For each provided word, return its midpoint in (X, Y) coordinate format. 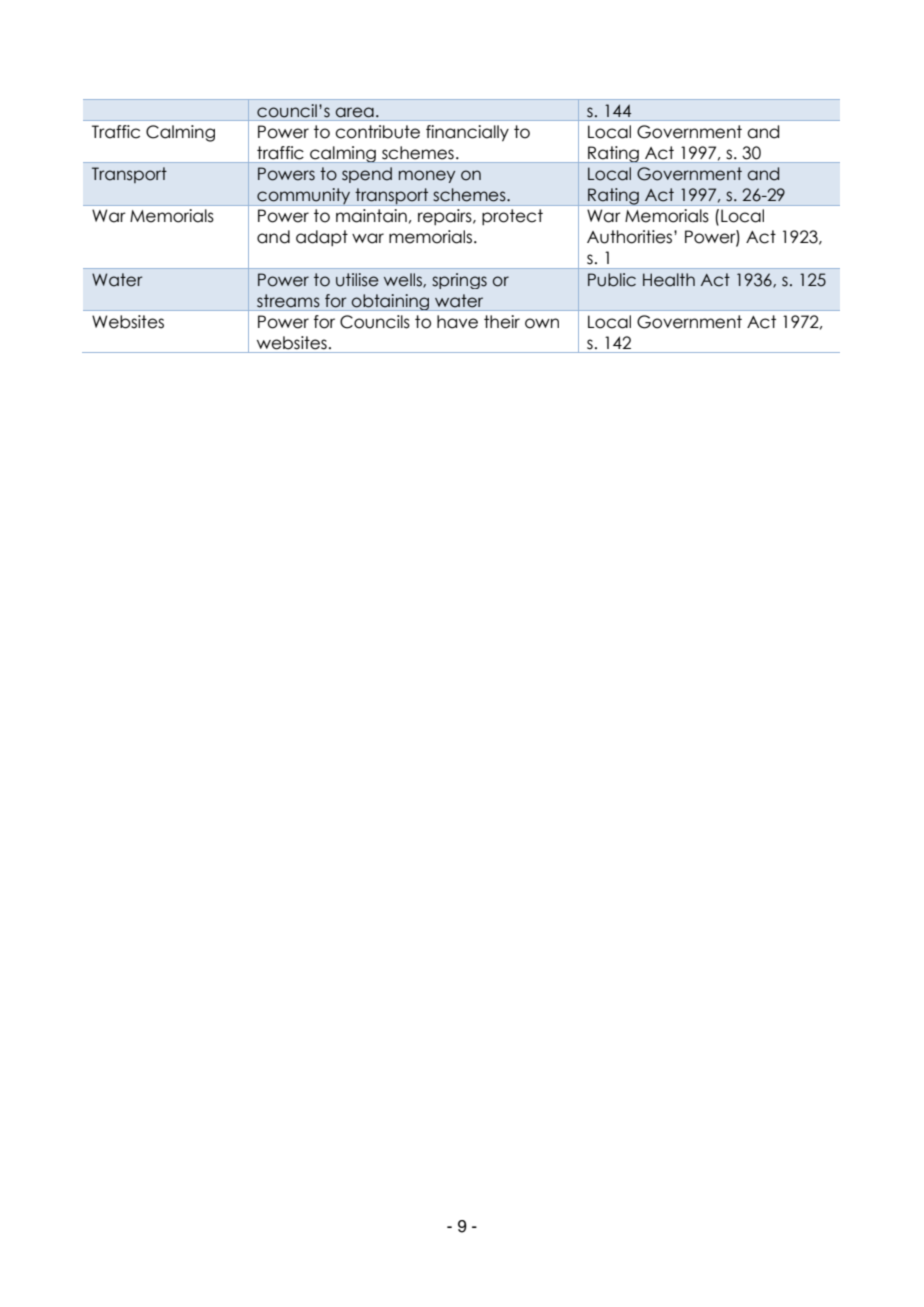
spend (367, 175)
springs (459, 281)
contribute (377, 132)
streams (288, 301)
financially (467, 133)
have (457, 322)
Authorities (631, 237)
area (354, 112)
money (427, 176)
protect (512, 217)
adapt (322, 238)
